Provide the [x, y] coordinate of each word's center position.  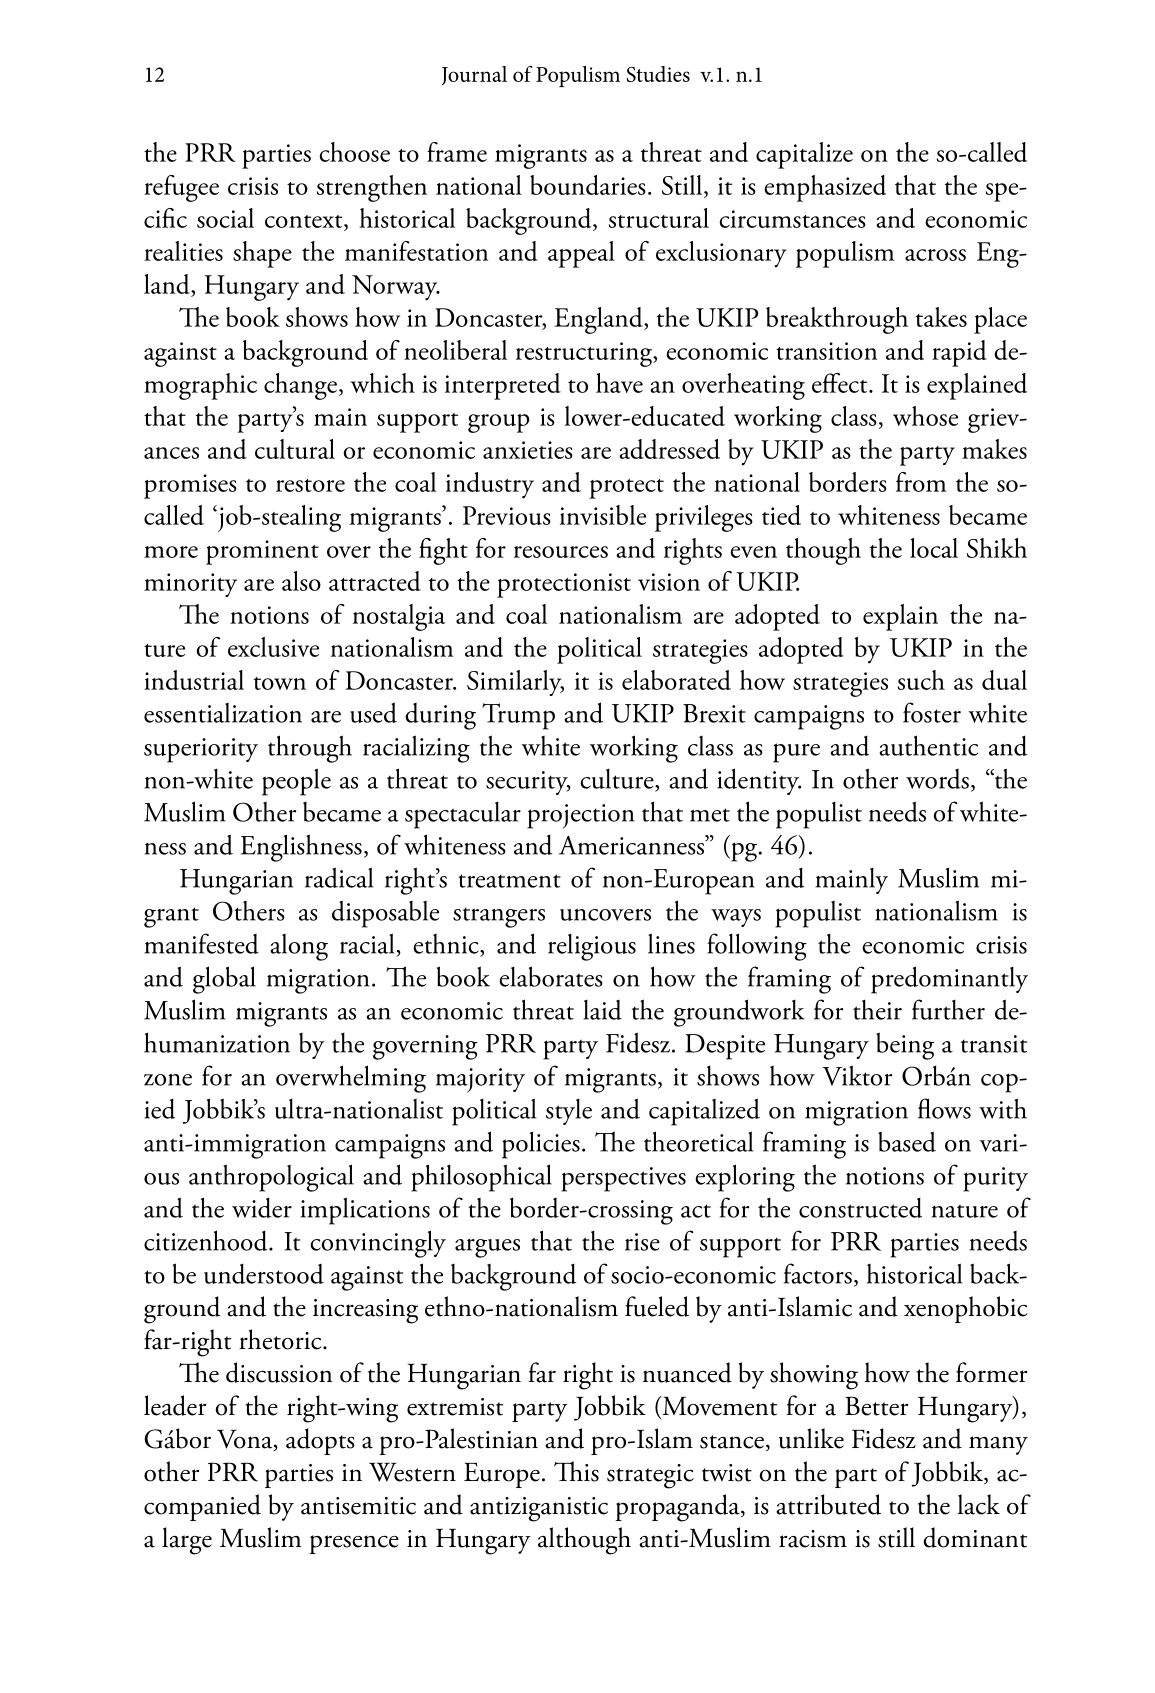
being [905, 1046]
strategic [650, 1476]
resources [561, 552]
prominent [262, 552]
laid [602, 1010]
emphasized [825, 188]
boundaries [588, 185]
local [934, 548]
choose [354, 152]
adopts [320, 1441]
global [224, 980]
